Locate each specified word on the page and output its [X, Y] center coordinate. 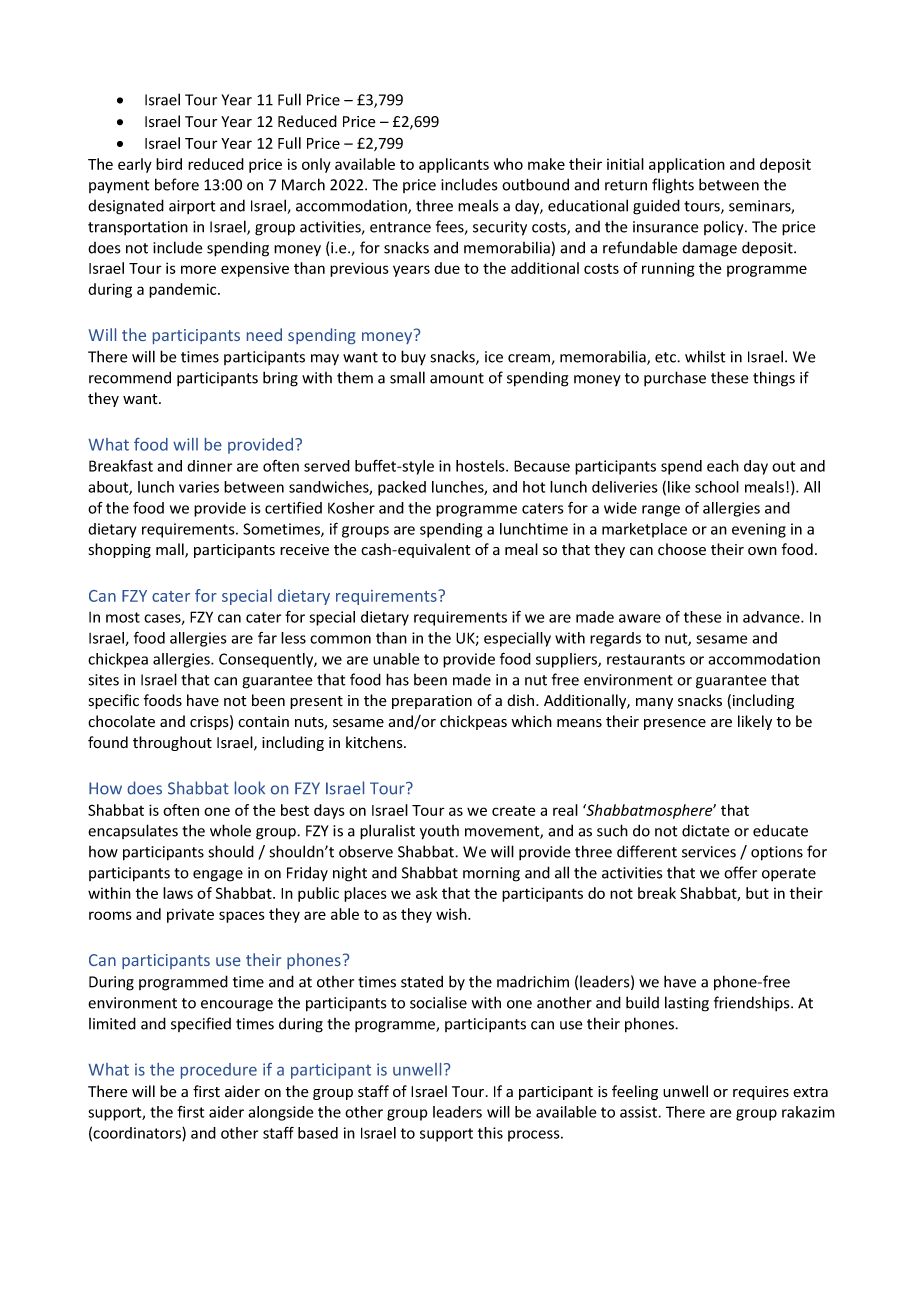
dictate [706, 830]
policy [725, 227]
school [717, 487]
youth [439, 832]
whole [230, 830]
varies [199, 487]
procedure [219, 1071]
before [177, 184]
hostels [481, 466]
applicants [454, 165]
